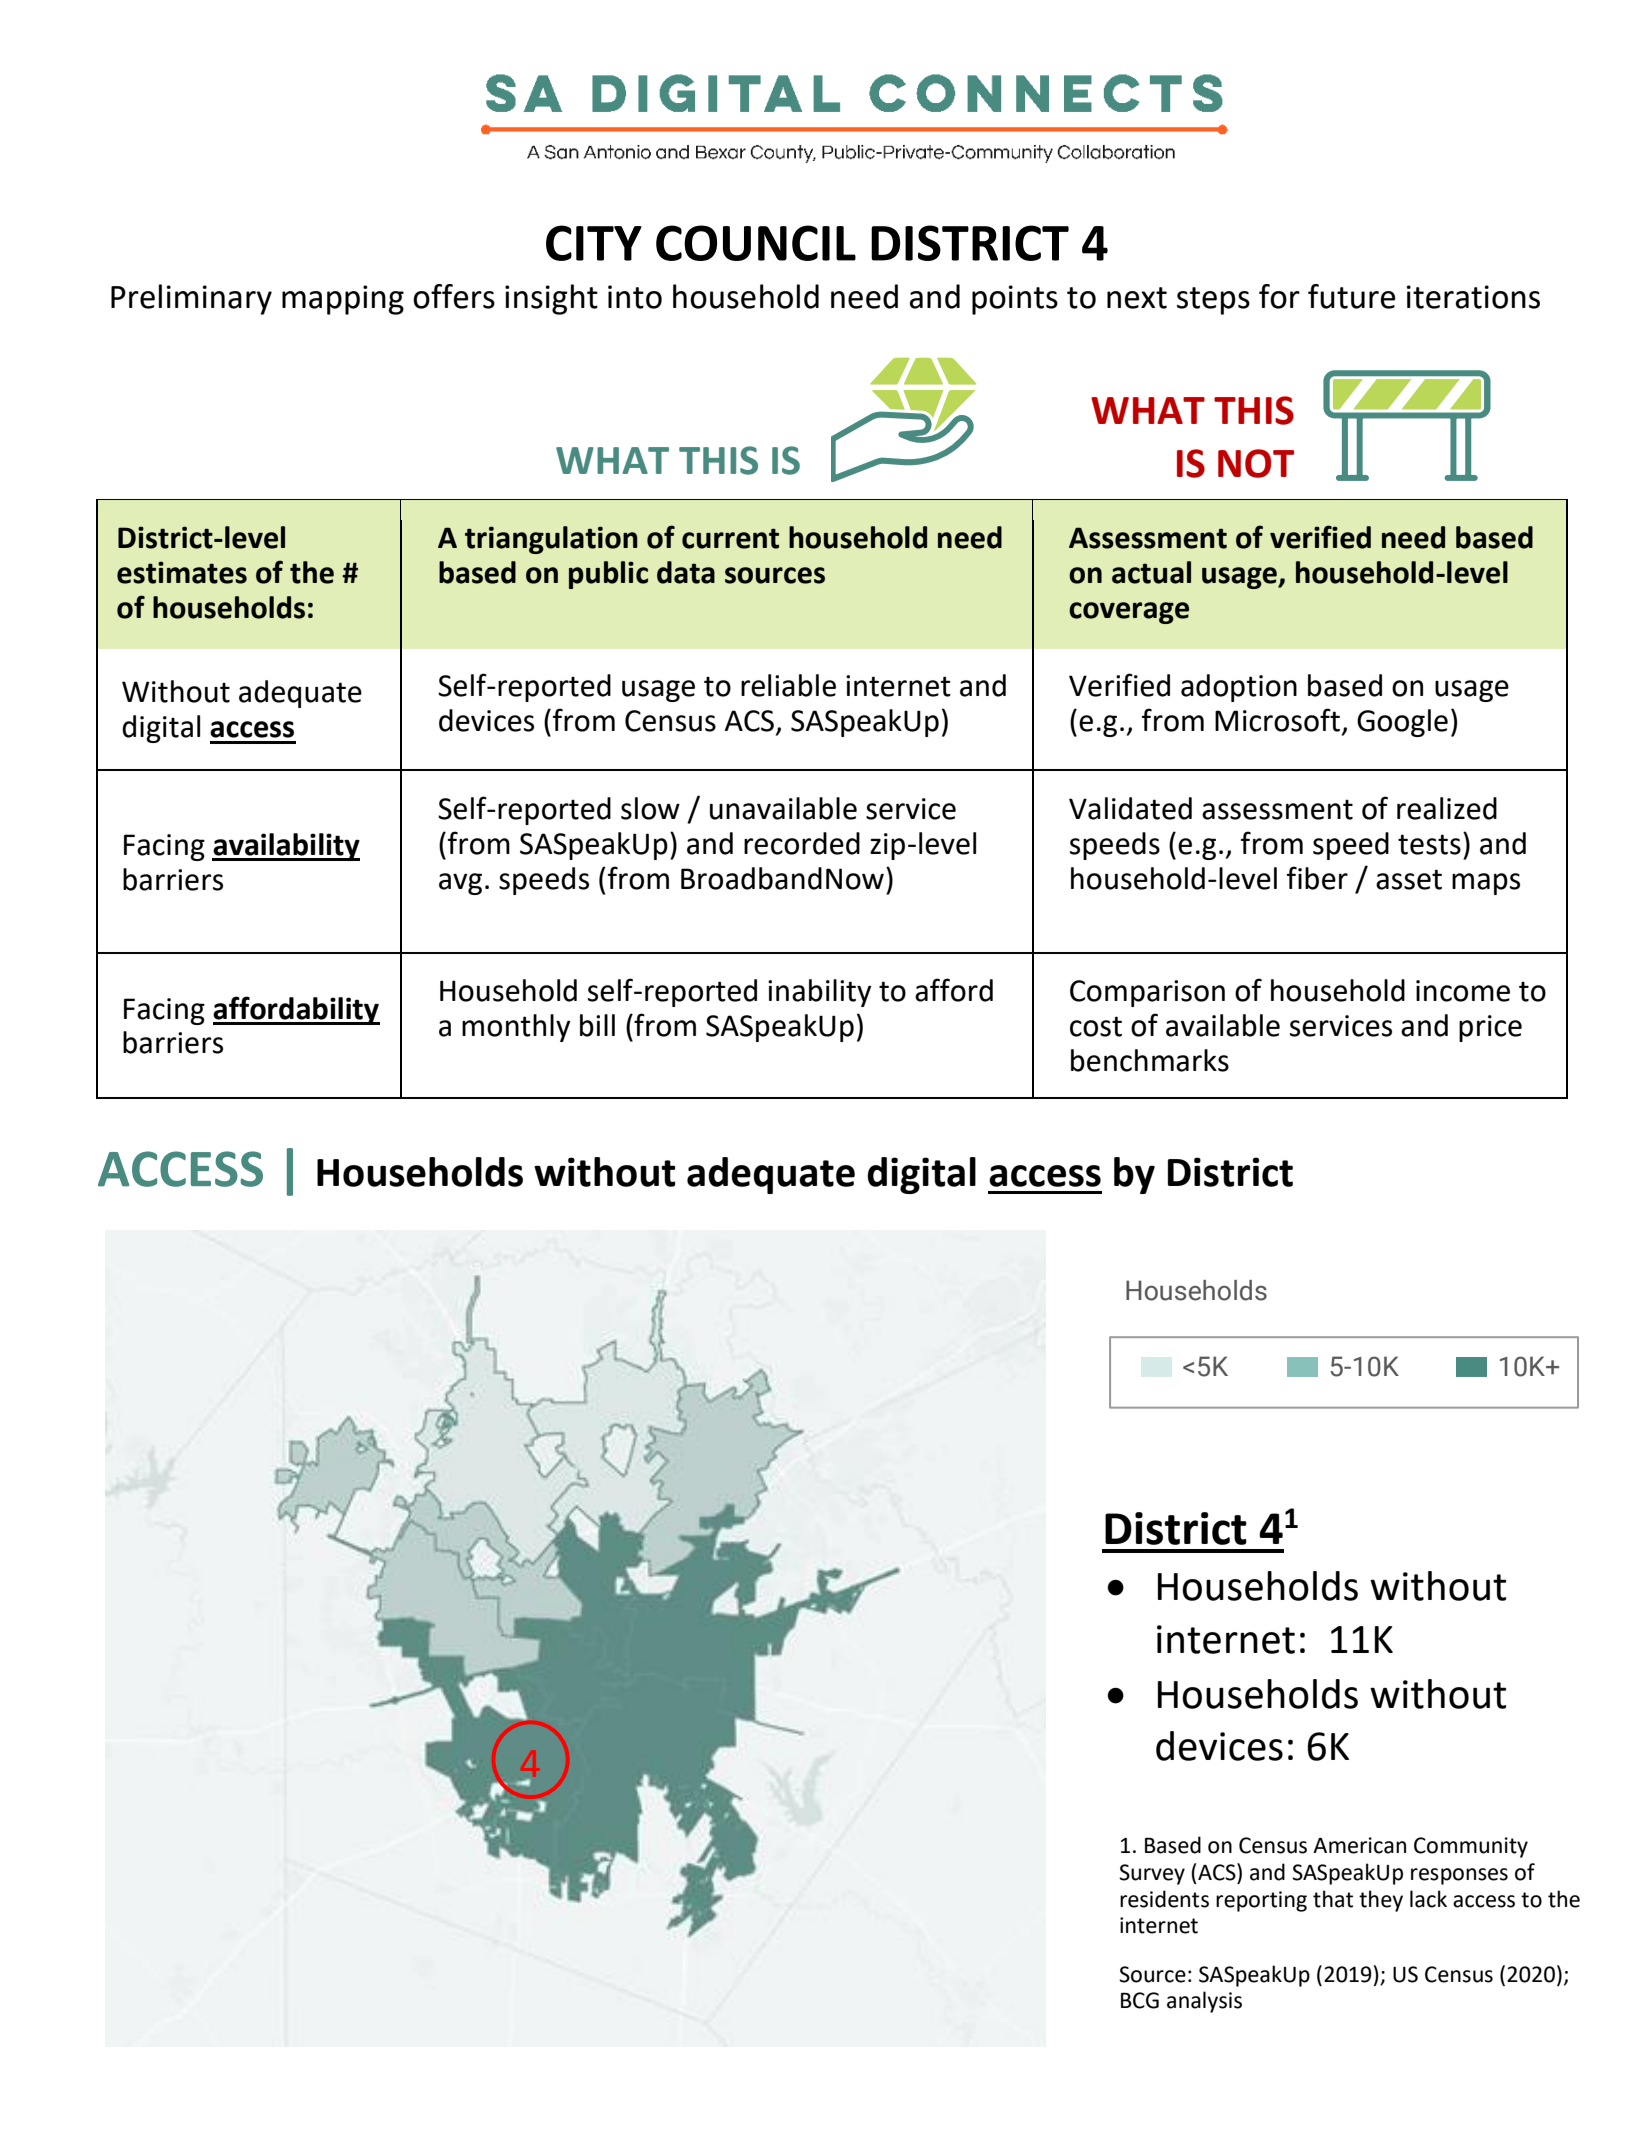 The height and width of the document is (2137, 1652). Describe the element at coordinates (1333, 1899) in the document. I see `that` at that location.
